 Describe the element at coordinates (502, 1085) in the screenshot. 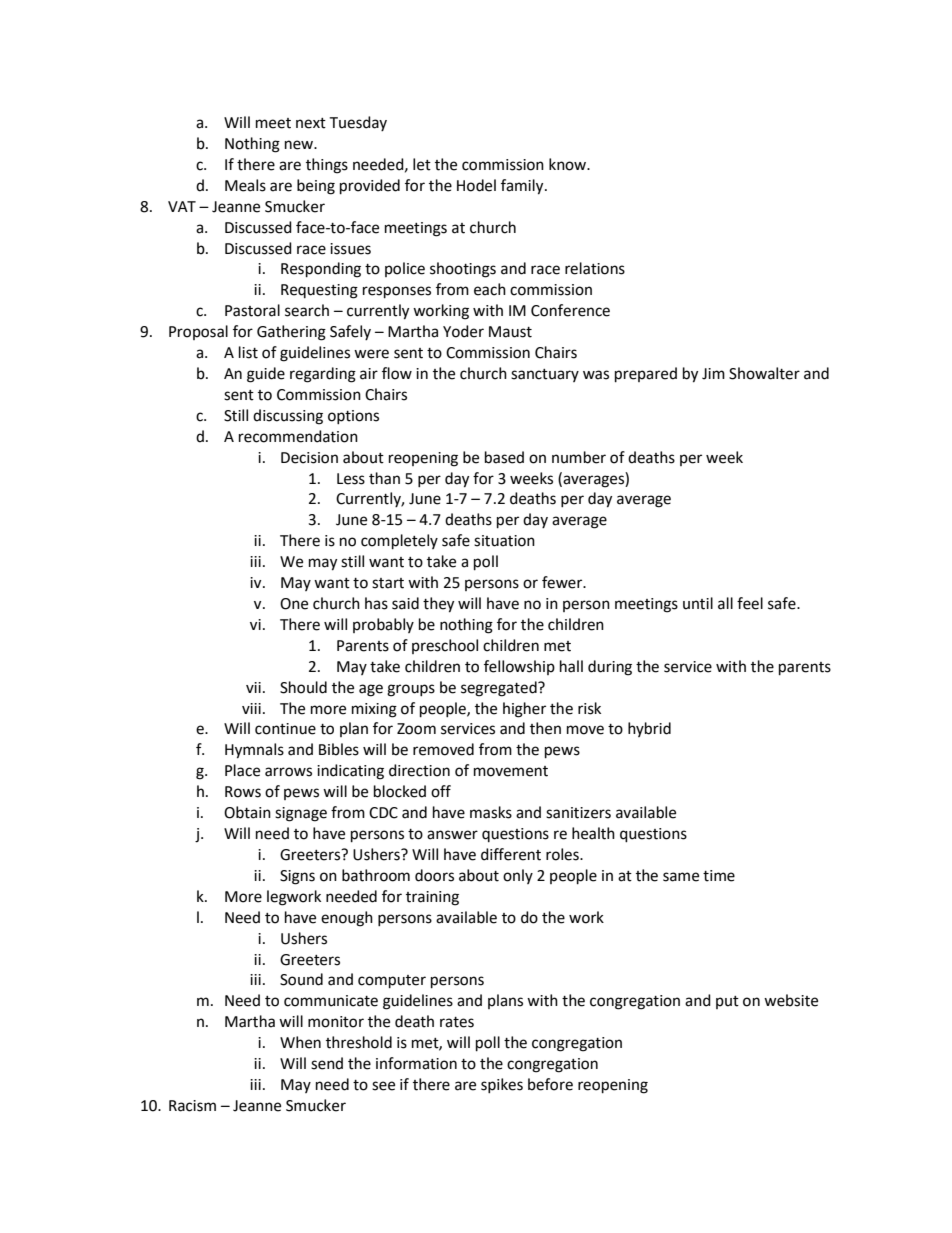

I see `spikes` at that location.
